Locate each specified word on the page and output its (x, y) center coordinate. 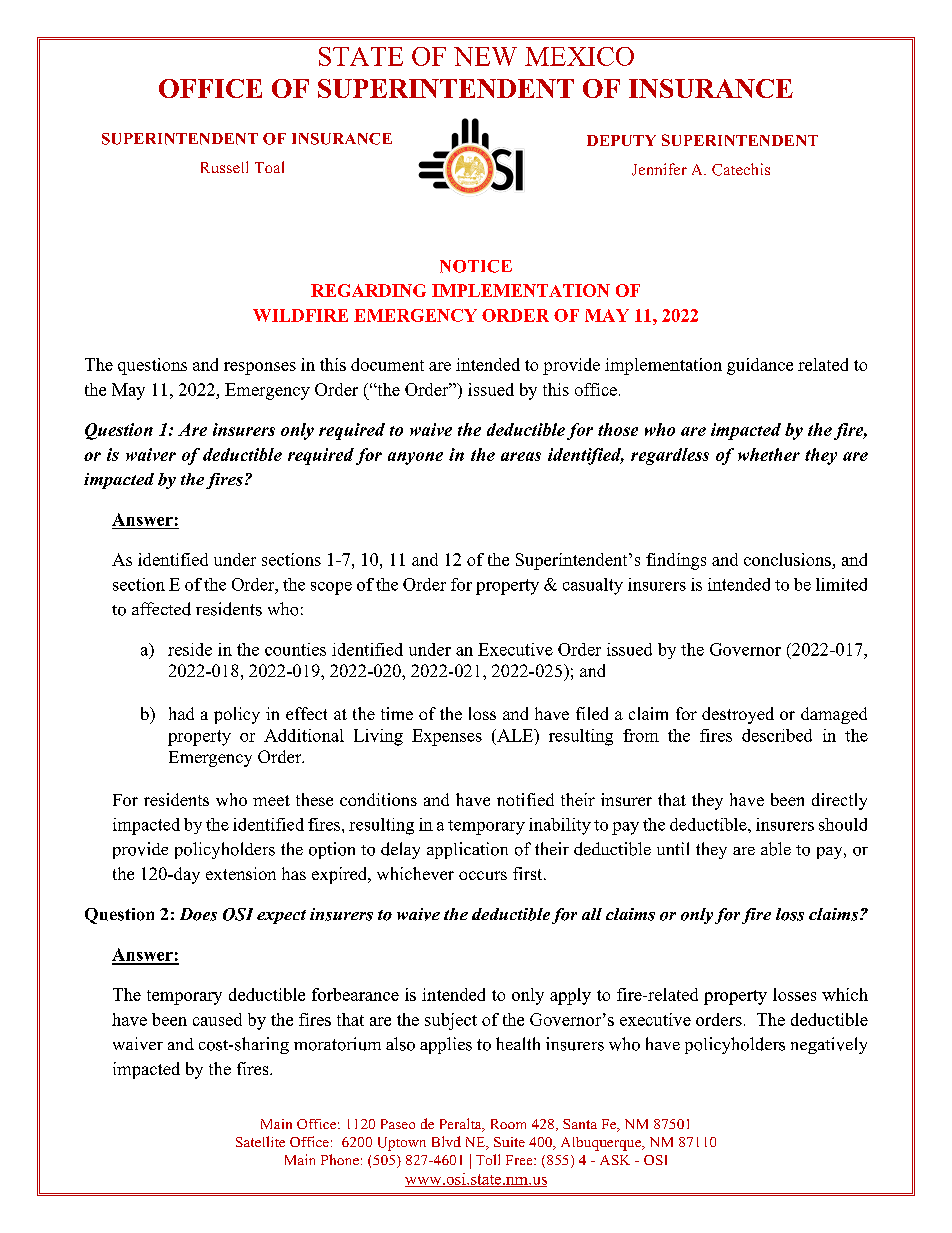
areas (521, 456)
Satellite (260, 1141)
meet (271, 800)
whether (769, 454)
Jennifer (659, 169)
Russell (224, 167)
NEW (485, 56)
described (777, 735)
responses (260, 368)
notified (525, 799)
